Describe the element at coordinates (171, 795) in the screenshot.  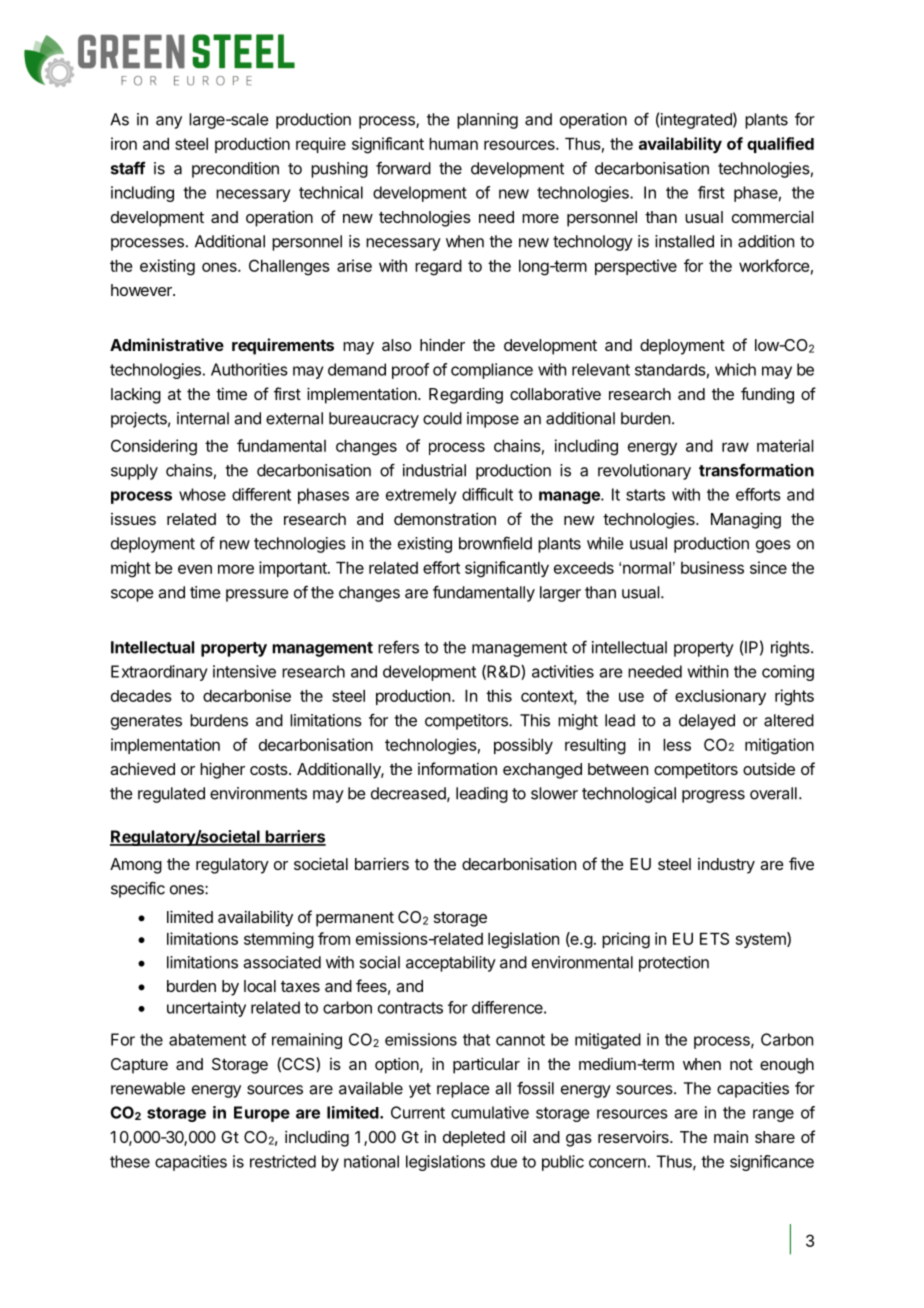
I see `regulated` at that location.
